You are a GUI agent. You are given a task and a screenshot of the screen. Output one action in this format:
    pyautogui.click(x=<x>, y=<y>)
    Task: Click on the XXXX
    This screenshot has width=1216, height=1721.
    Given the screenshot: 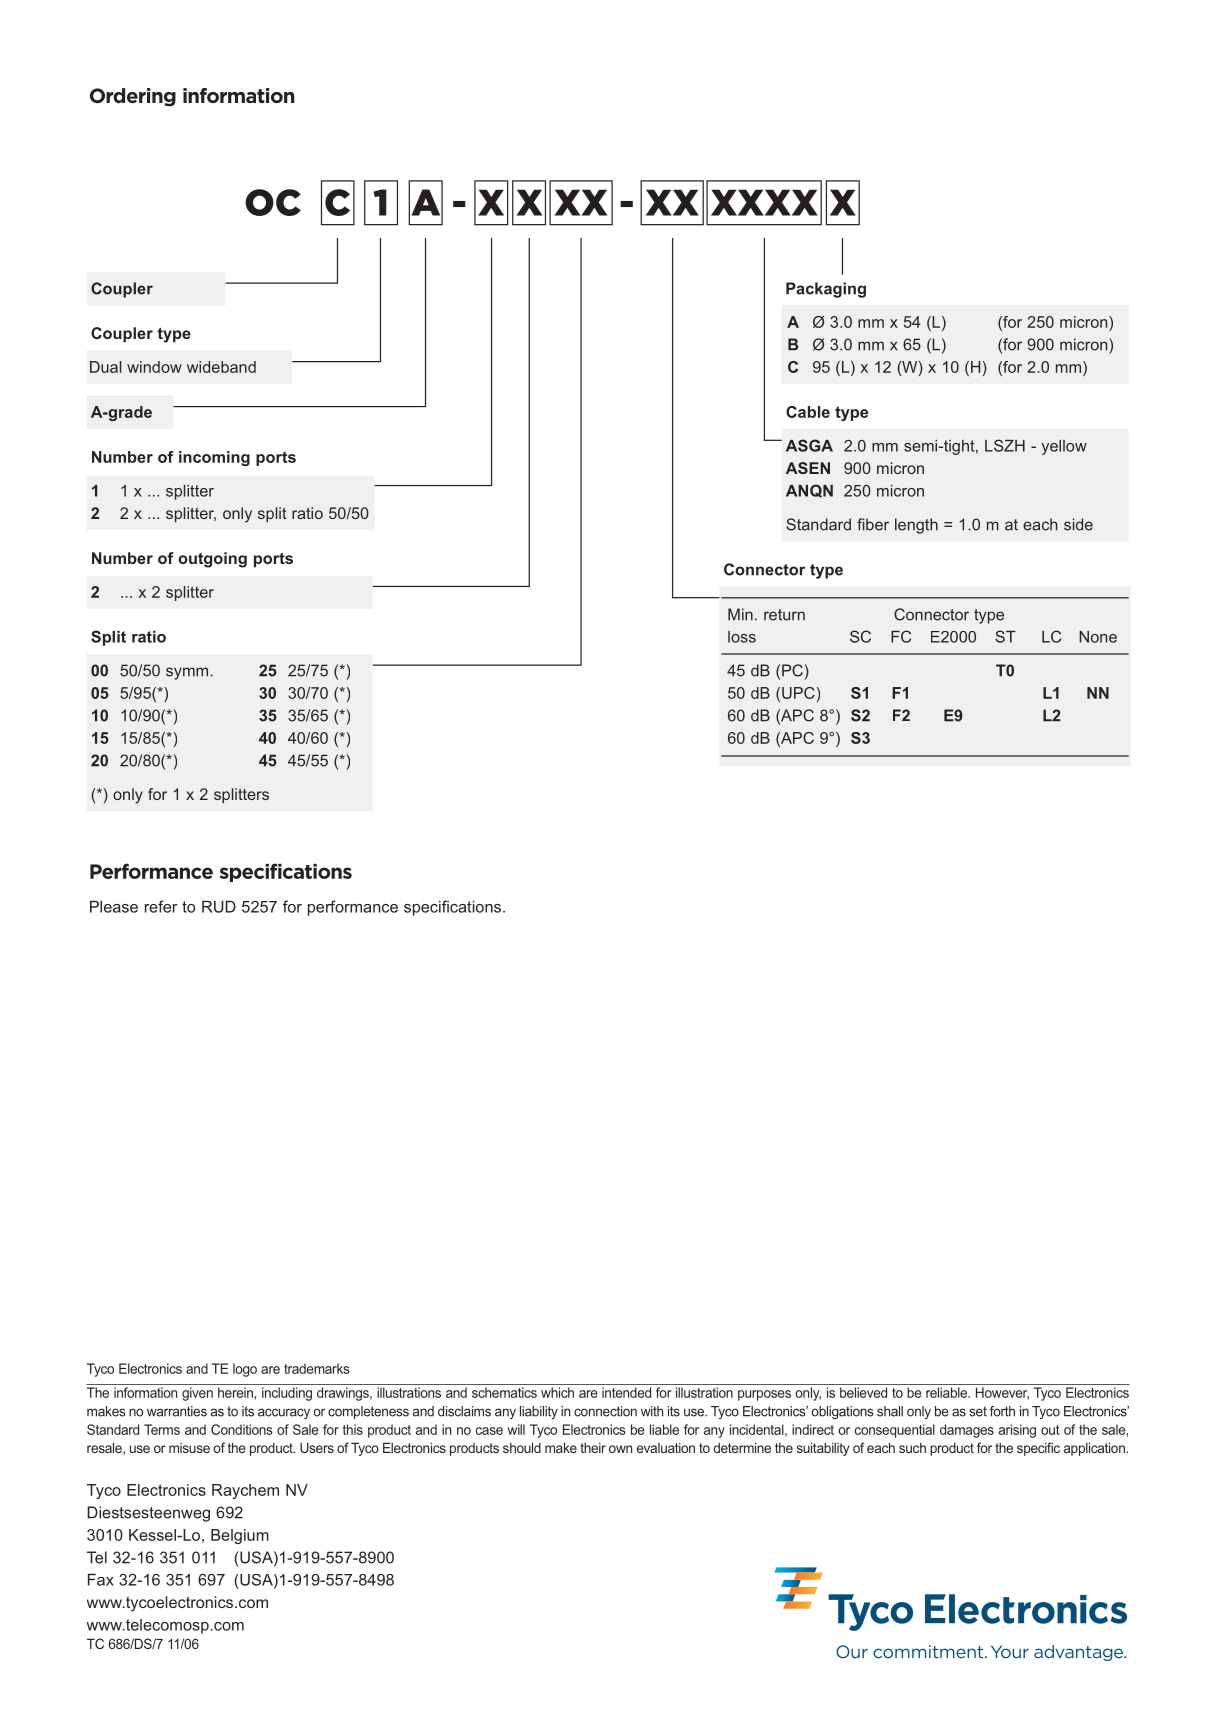 What is the action you would take?
    pyautogui.click(x=764, y=202)
